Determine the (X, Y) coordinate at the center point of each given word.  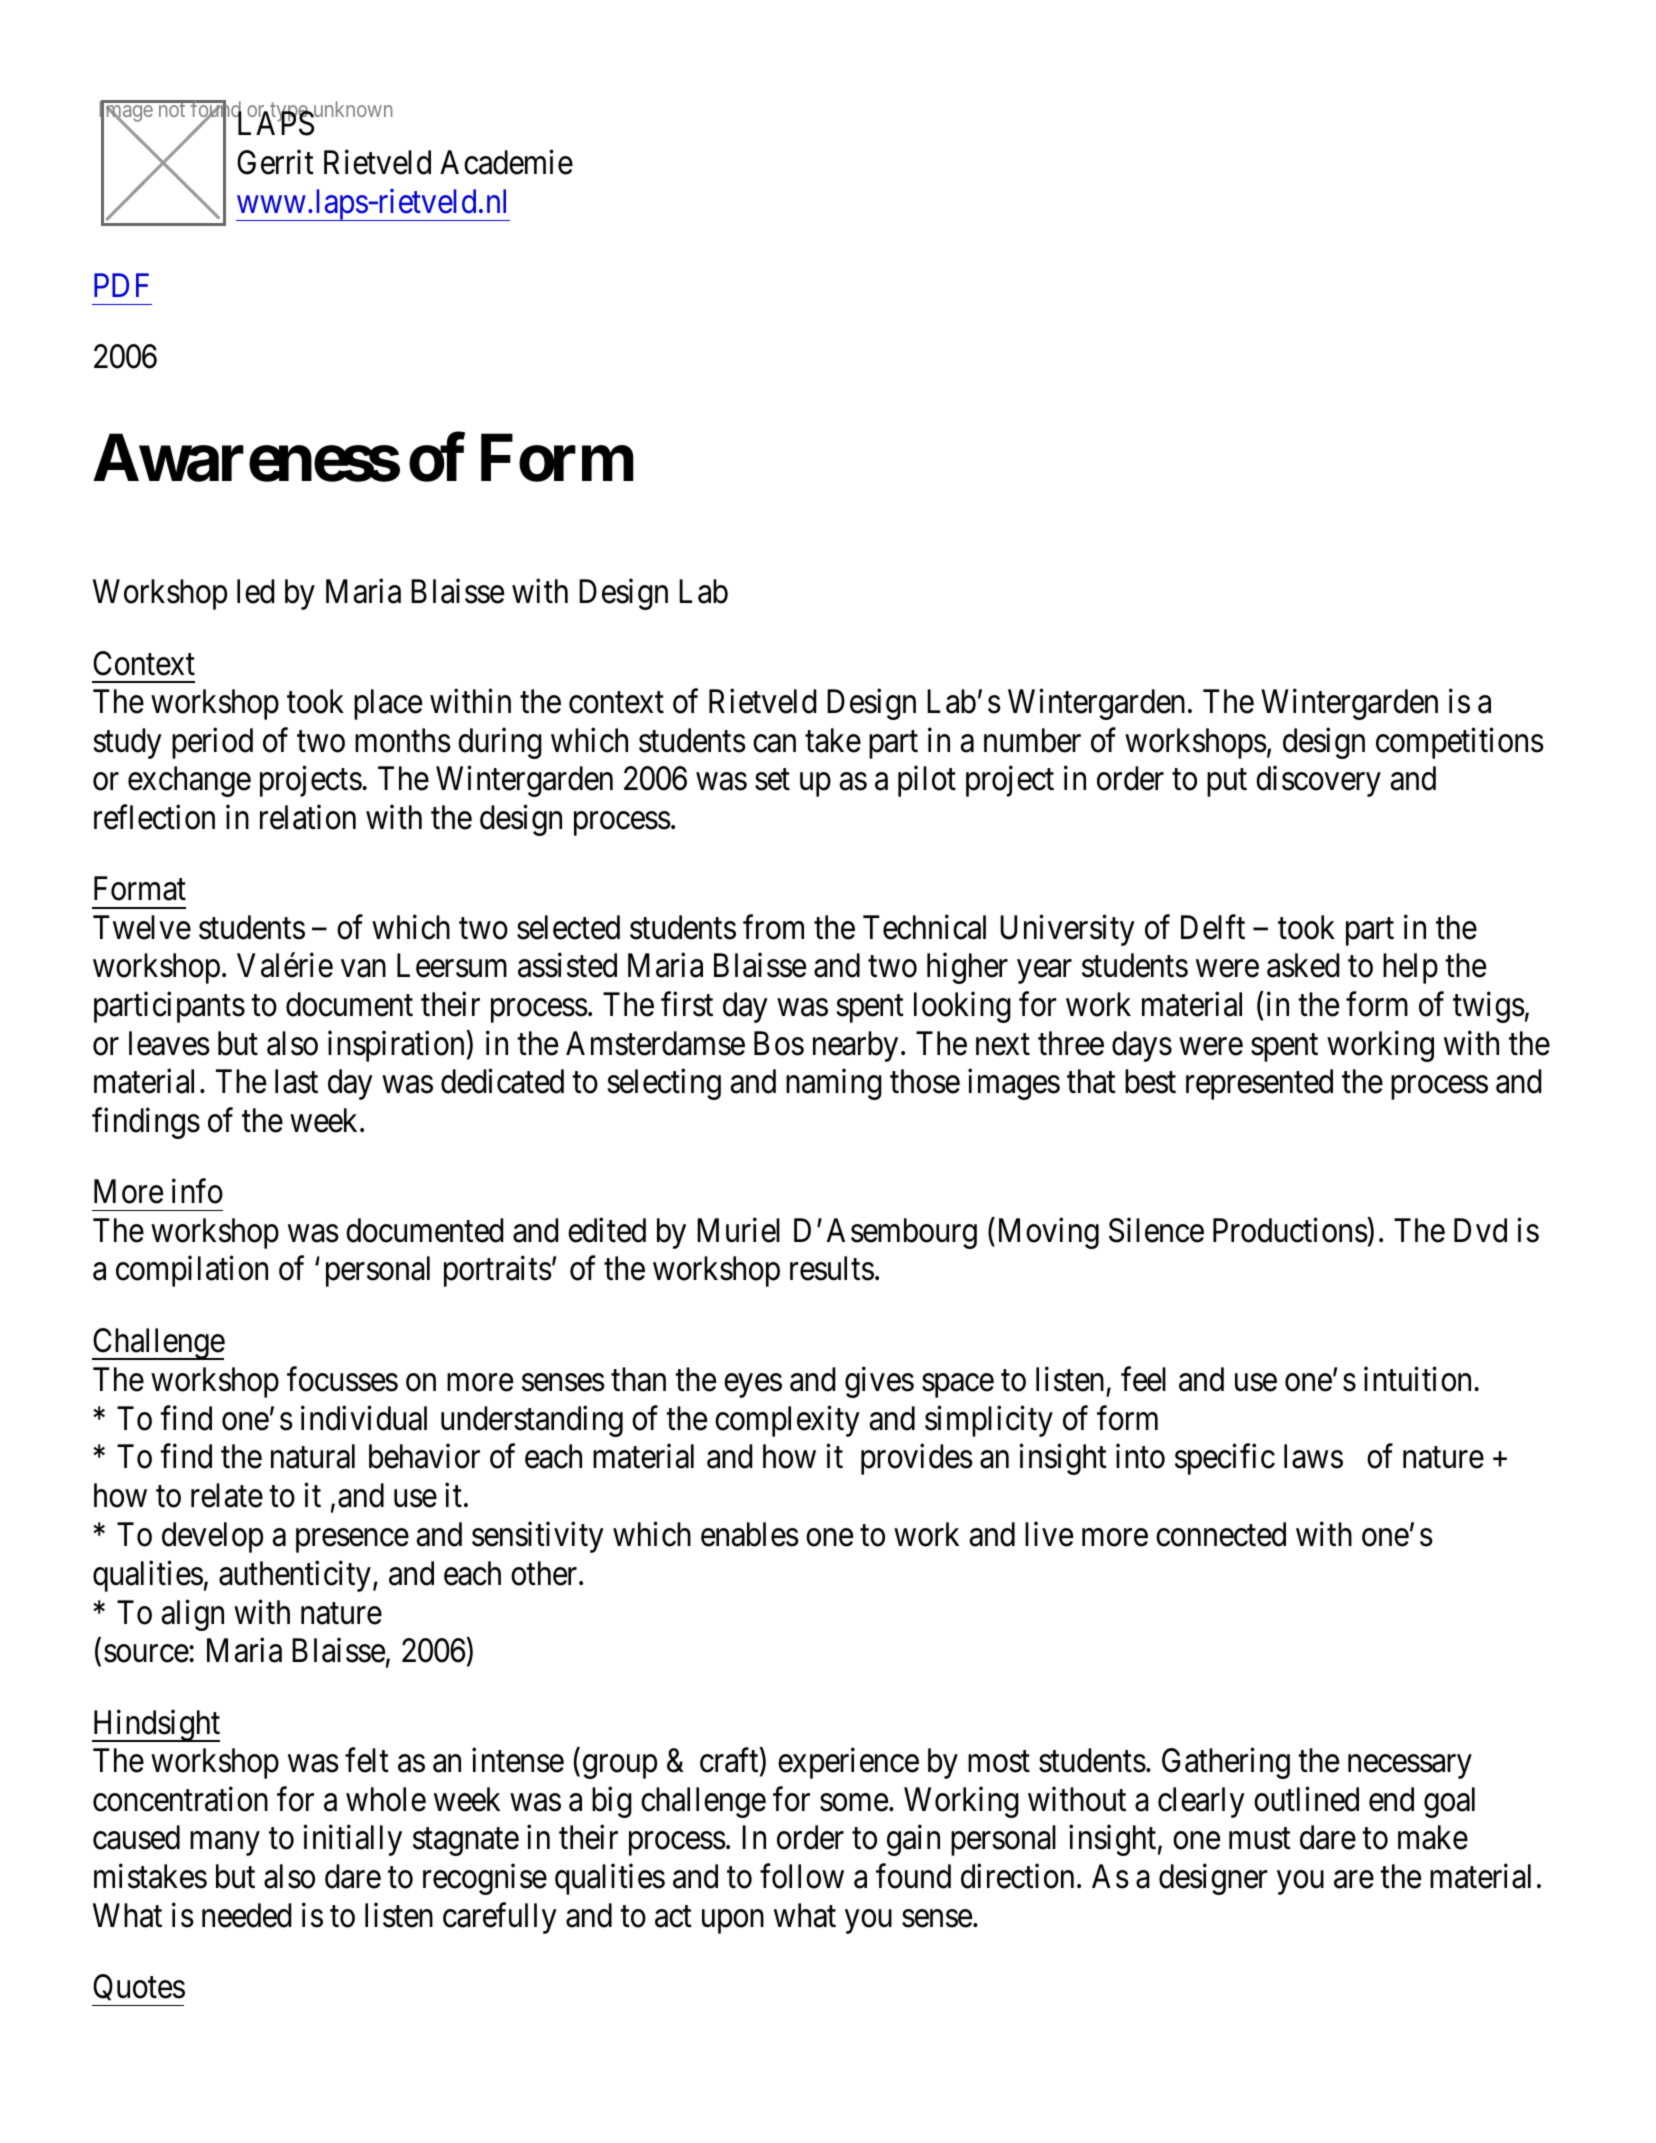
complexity (787, 1421)
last (296, 1081)
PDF (121, 285)
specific (1225, 1459)
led (255, 591)
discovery (1318, 781)
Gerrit (275, 162)
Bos (779, 1043)
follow (802, 1876)
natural (313, 1456)
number (1032, 740)
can (774, 744)
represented (1259, 1084)
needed (246, 1915)
